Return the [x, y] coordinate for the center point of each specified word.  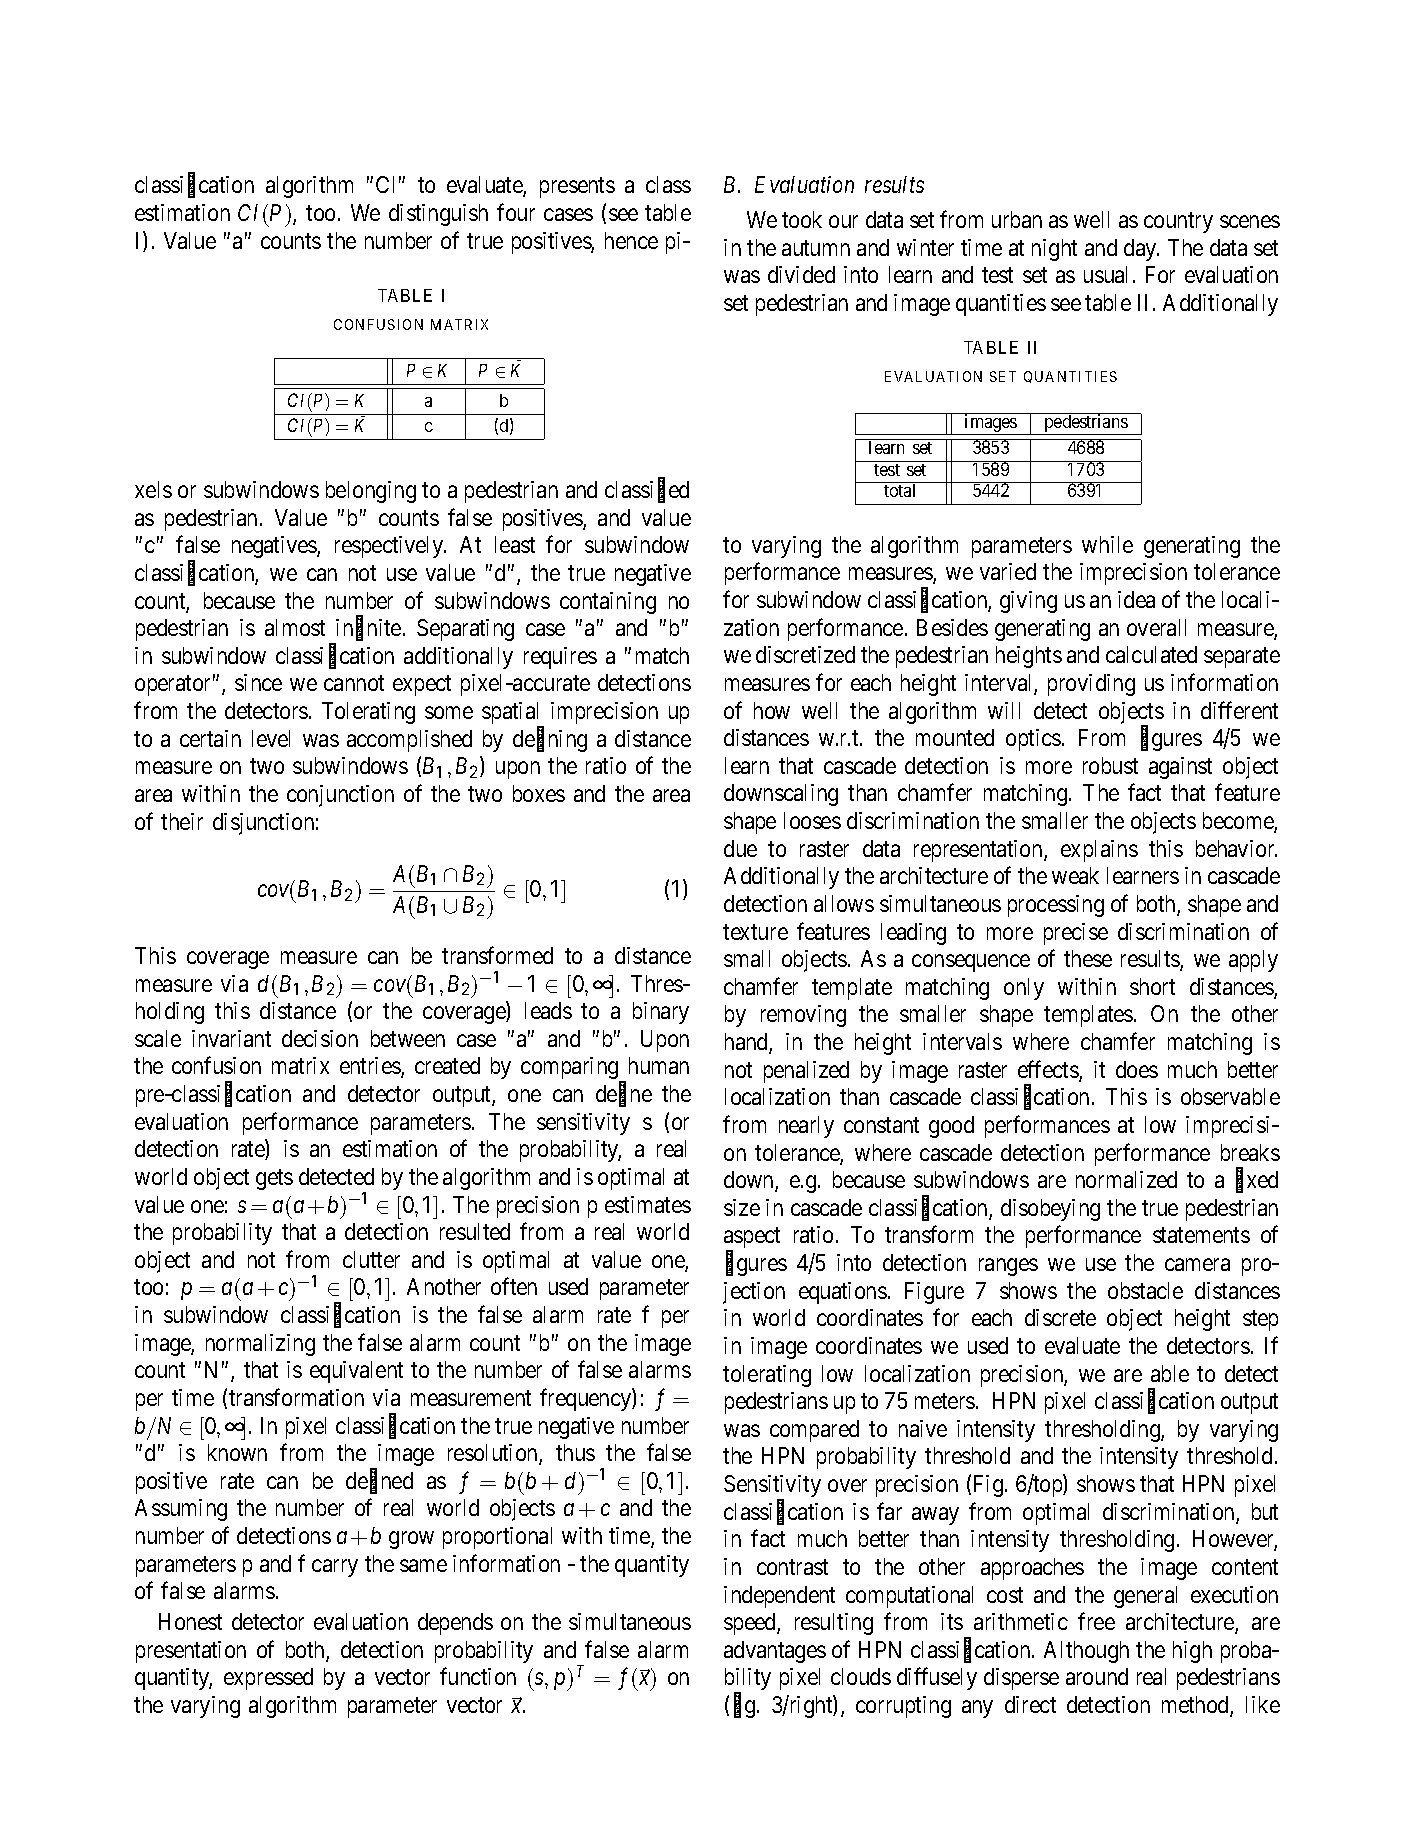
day [1141, 250]
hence [631, 240]
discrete [1060, 1317]
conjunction [340, 796]
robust [1110, 765]
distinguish [438, 215]
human [659, 1065]
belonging [371, 492]
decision [320, 1038]
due [740, 848]
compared [814, 1431]
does [1137, 1069]
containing [608, 603]
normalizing [260, 1345]
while [1107, 544]
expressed [268, 1679]
